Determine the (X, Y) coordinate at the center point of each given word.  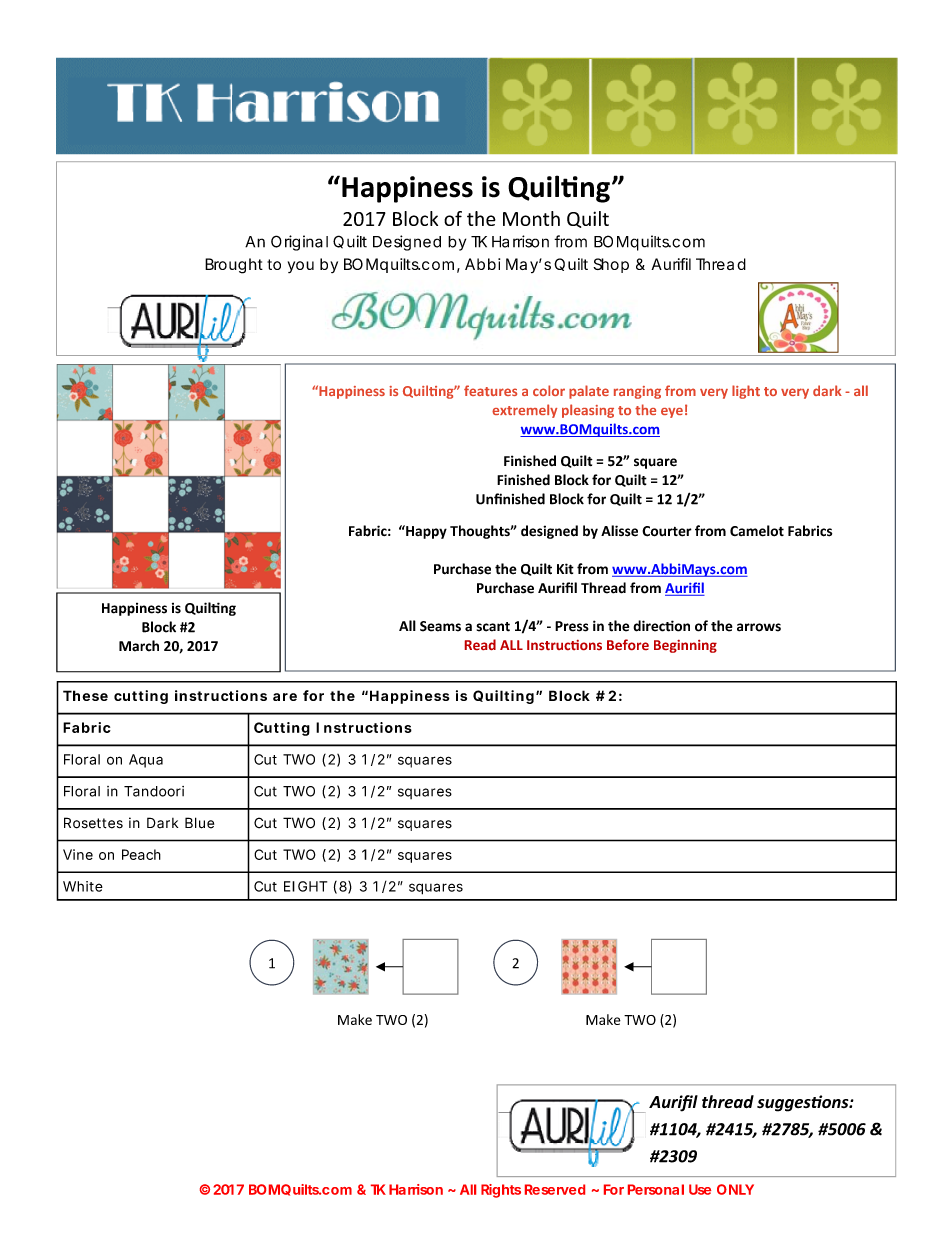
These (85, 695)
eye (672, 413)
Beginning (685, 646)
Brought (234, 266)
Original (299, 243)
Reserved (555, 1189)
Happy (425, 532)
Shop (611, 265)
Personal (656, 1189)
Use (700, 1189)
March (139, 646)
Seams (440, 626)
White (83, 886)
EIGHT (305, 886)
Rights (501, 1191)
